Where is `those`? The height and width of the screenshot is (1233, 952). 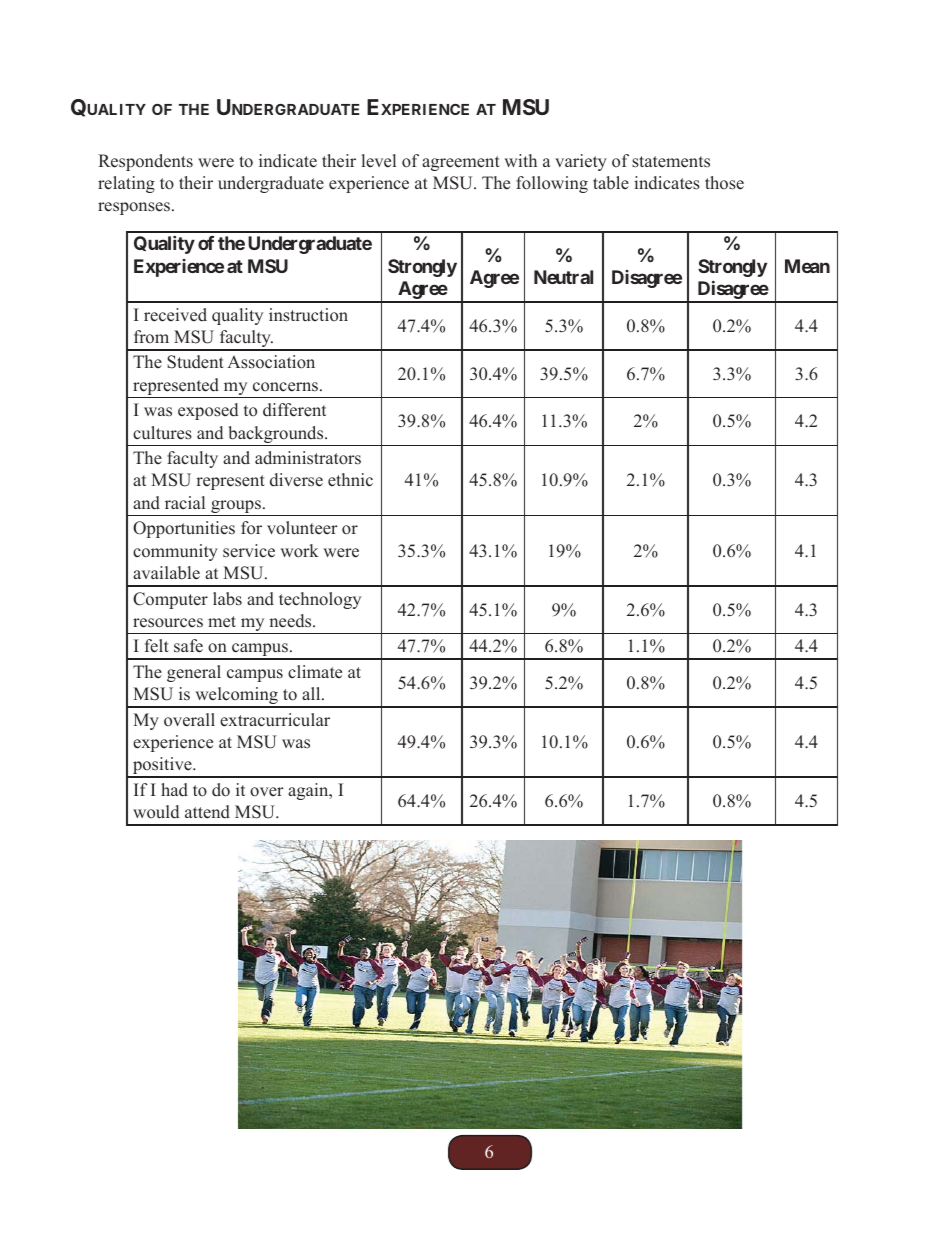
those is located at coordinates (724, 183).
